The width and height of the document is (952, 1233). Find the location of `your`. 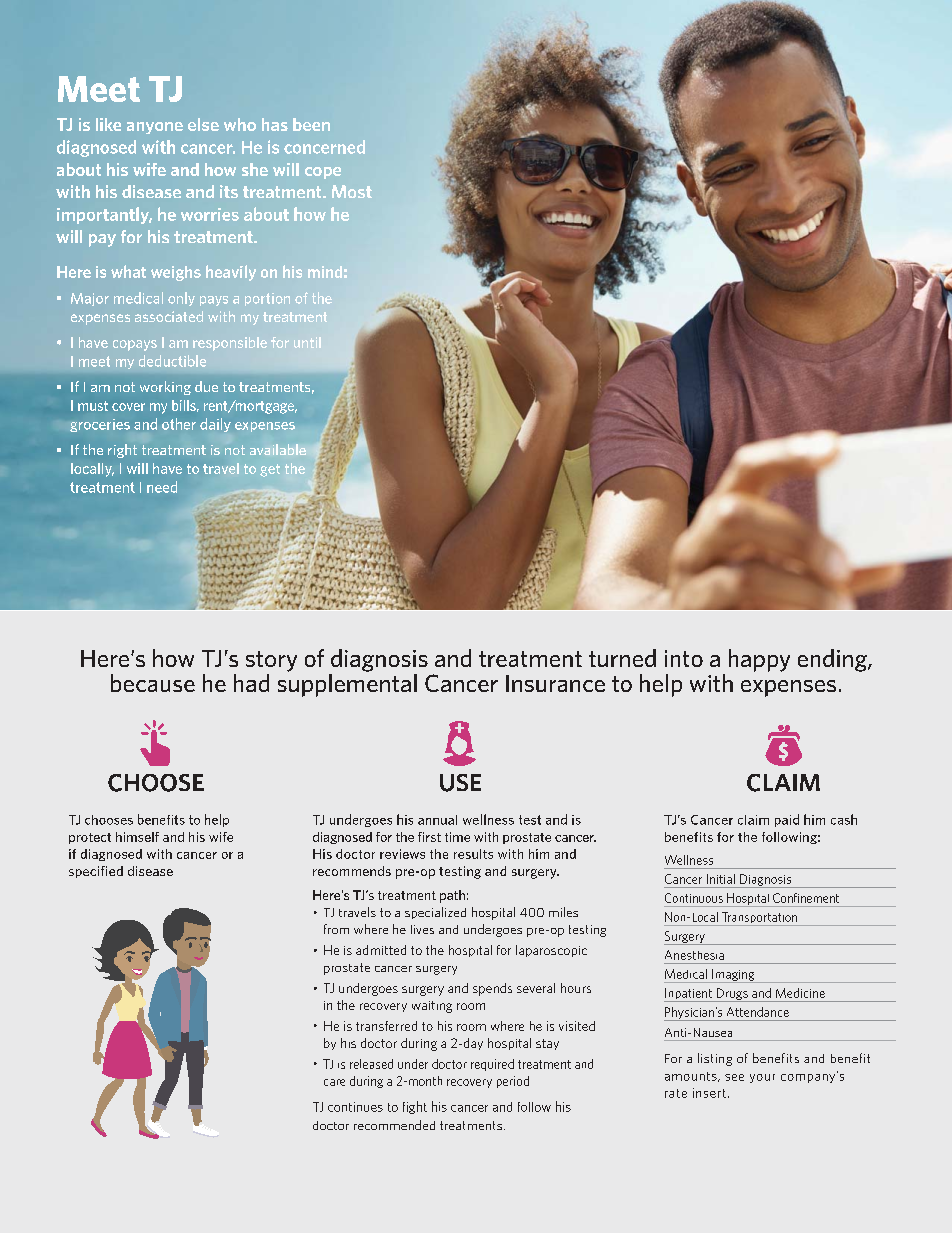

your is located at coordinates (762, 1078).
